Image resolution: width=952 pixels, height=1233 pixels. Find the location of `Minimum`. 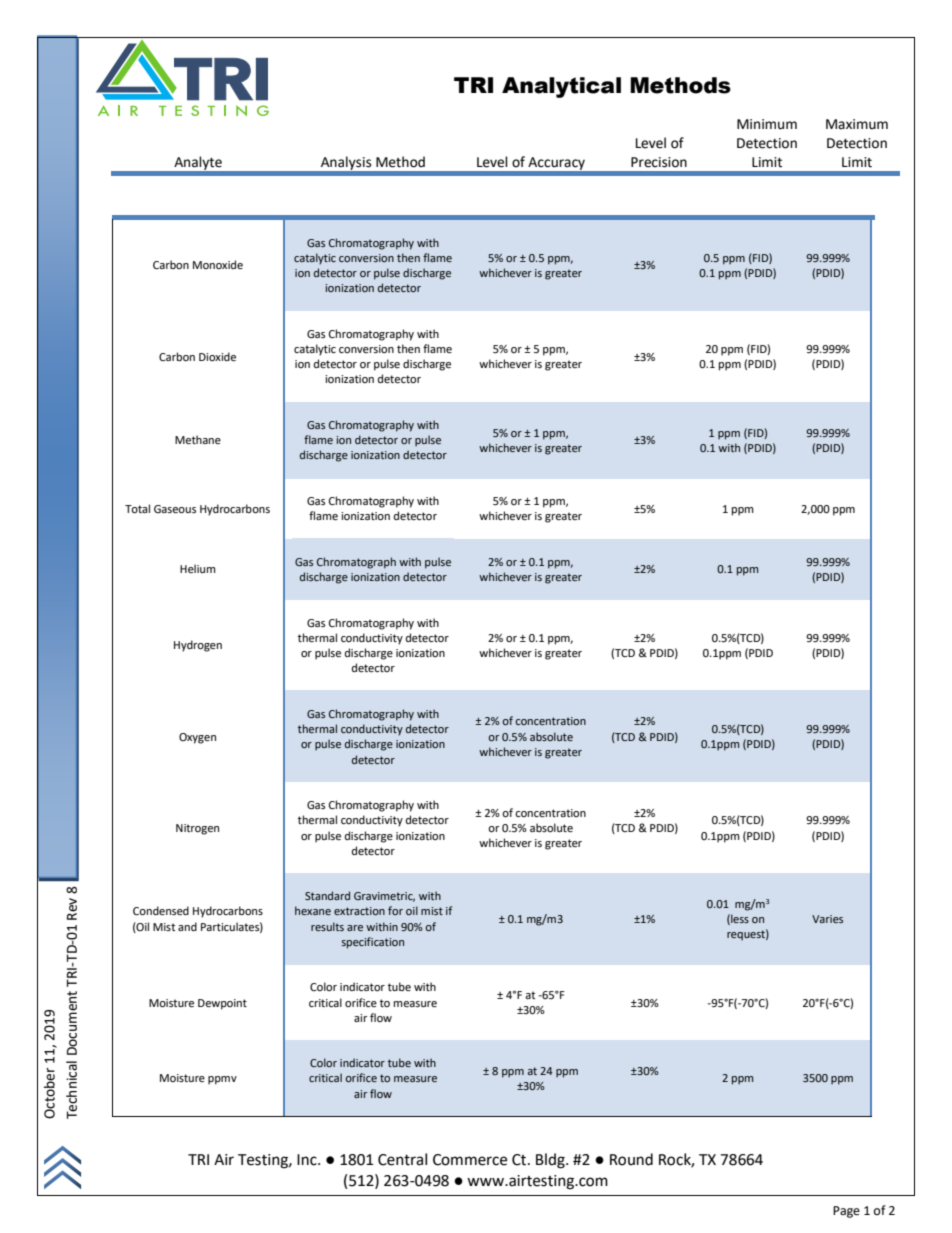

Minimum is located at coordinates (767, 124).
